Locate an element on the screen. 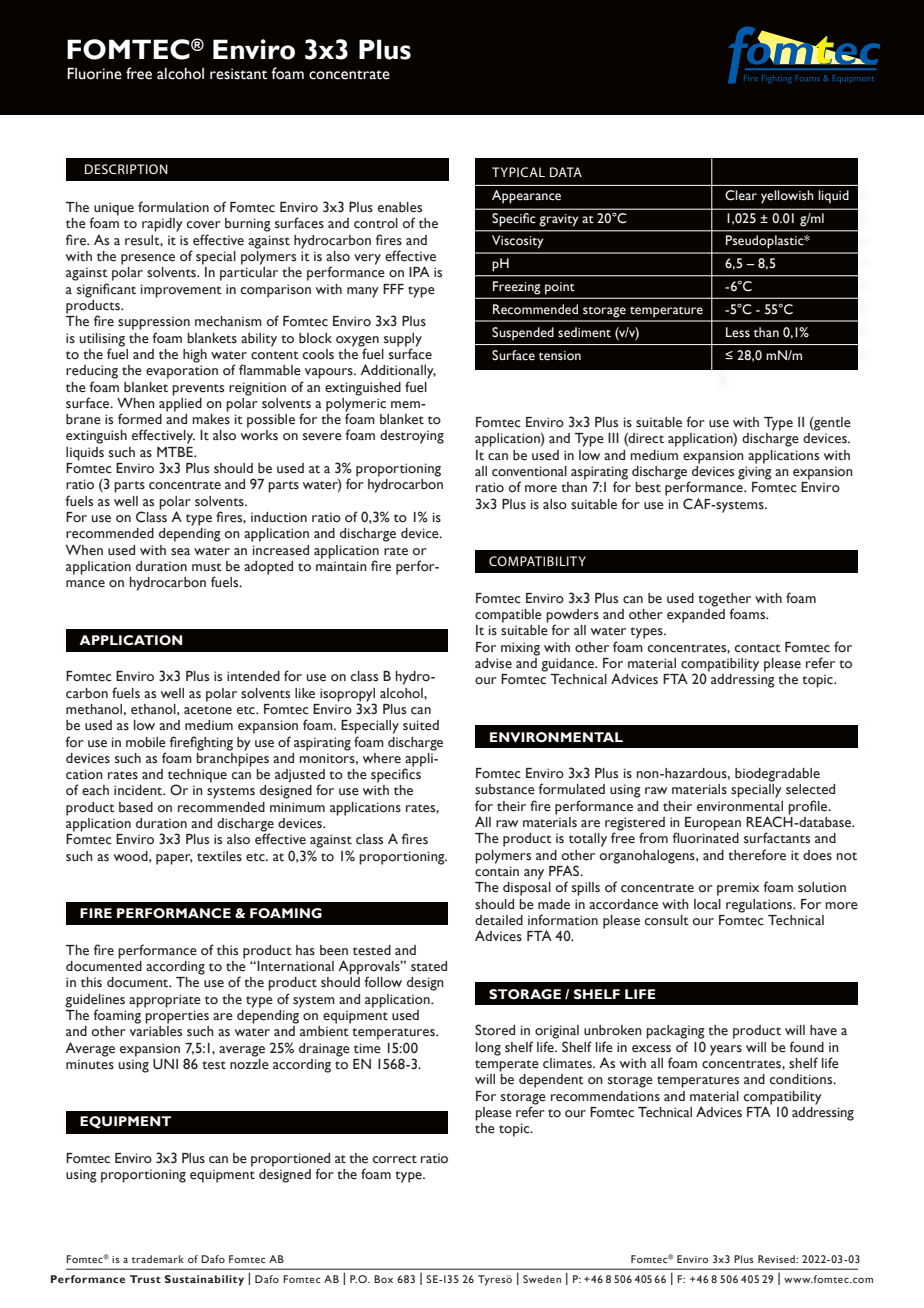 This screenshot has height=1308, width=924. resistant is located at coordinates (238, 74).
